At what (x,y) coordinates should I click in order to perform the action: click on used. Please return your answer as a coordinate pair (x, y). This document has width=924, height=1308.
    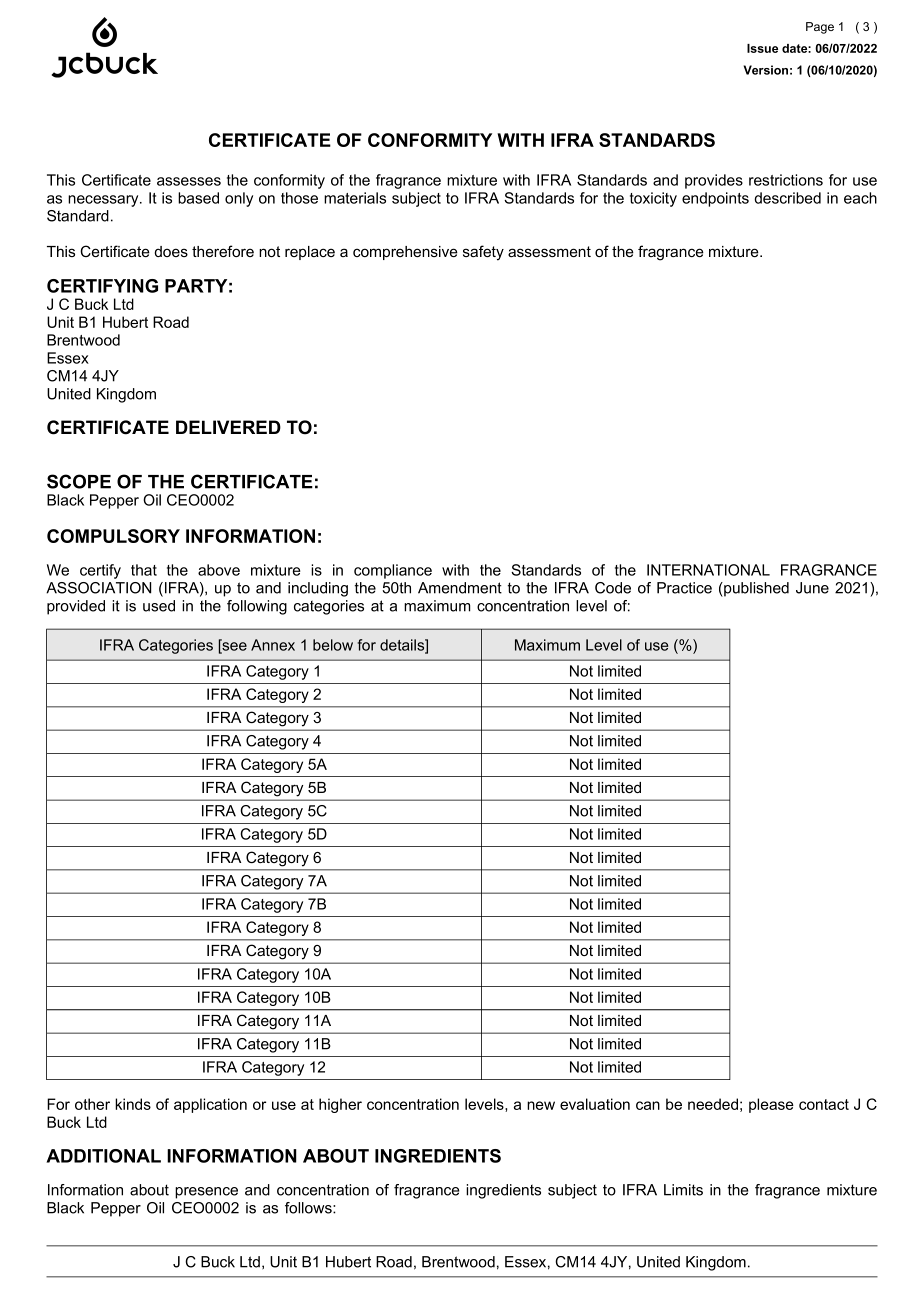
    Looking at the image, I should click on (159, 606).
